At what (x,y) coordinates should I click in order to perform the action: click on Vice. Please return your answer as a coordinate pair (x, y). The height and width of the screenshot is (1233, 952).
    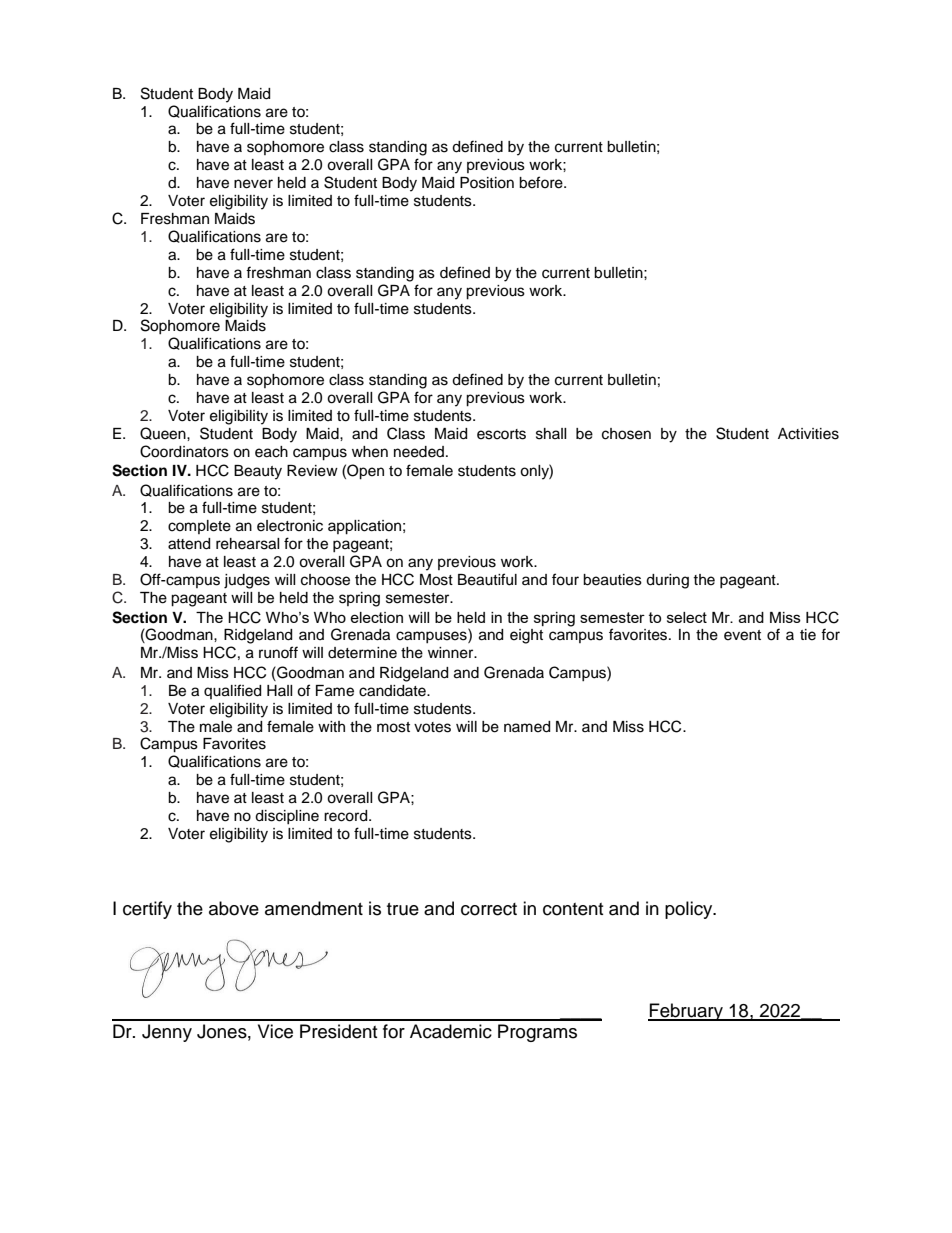
    Looking at the image, I should click on (275, 1031).
